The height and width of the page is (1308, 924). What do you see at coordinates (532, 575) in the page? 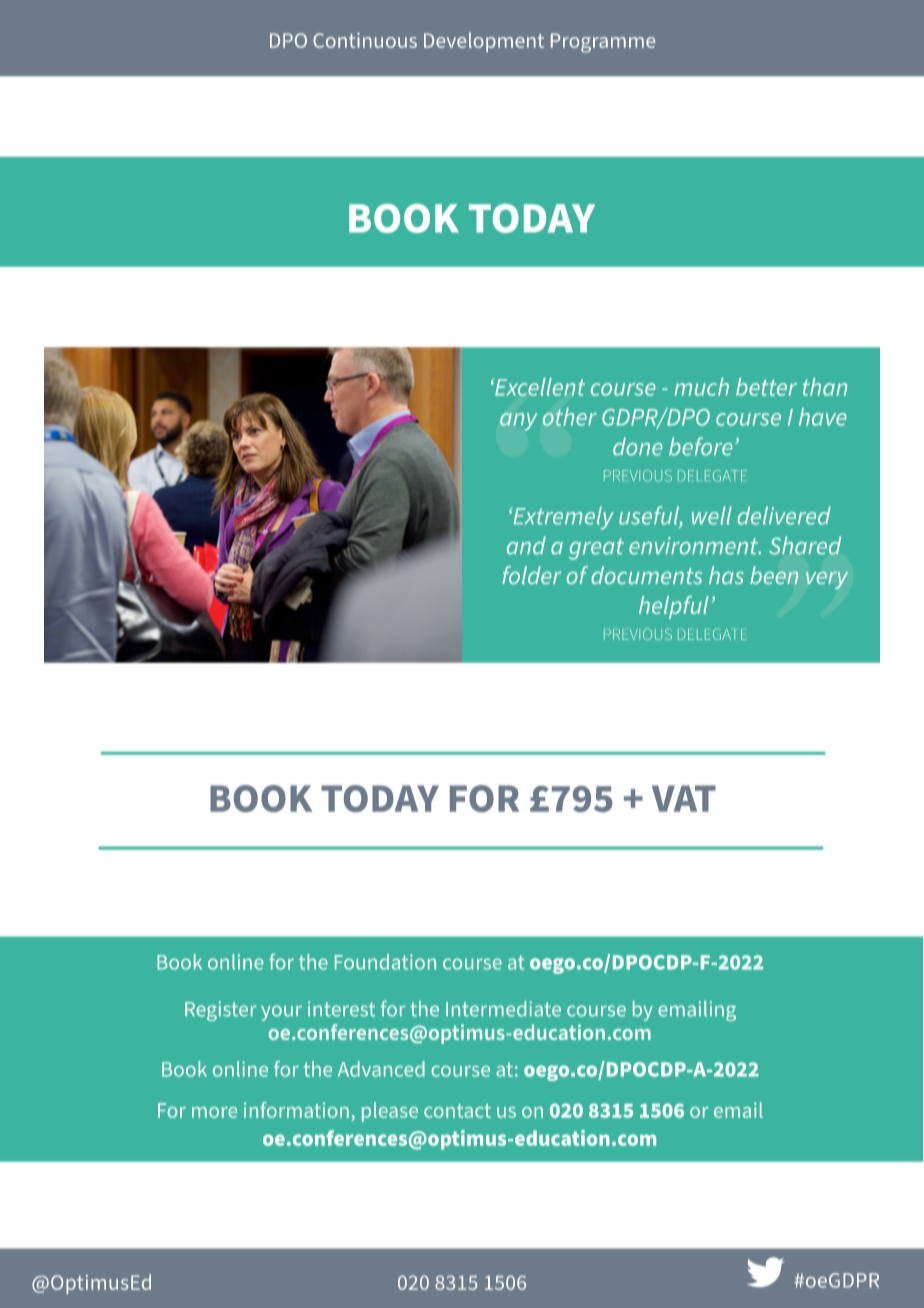
I see `folder` at bounding box center [532, 575].
